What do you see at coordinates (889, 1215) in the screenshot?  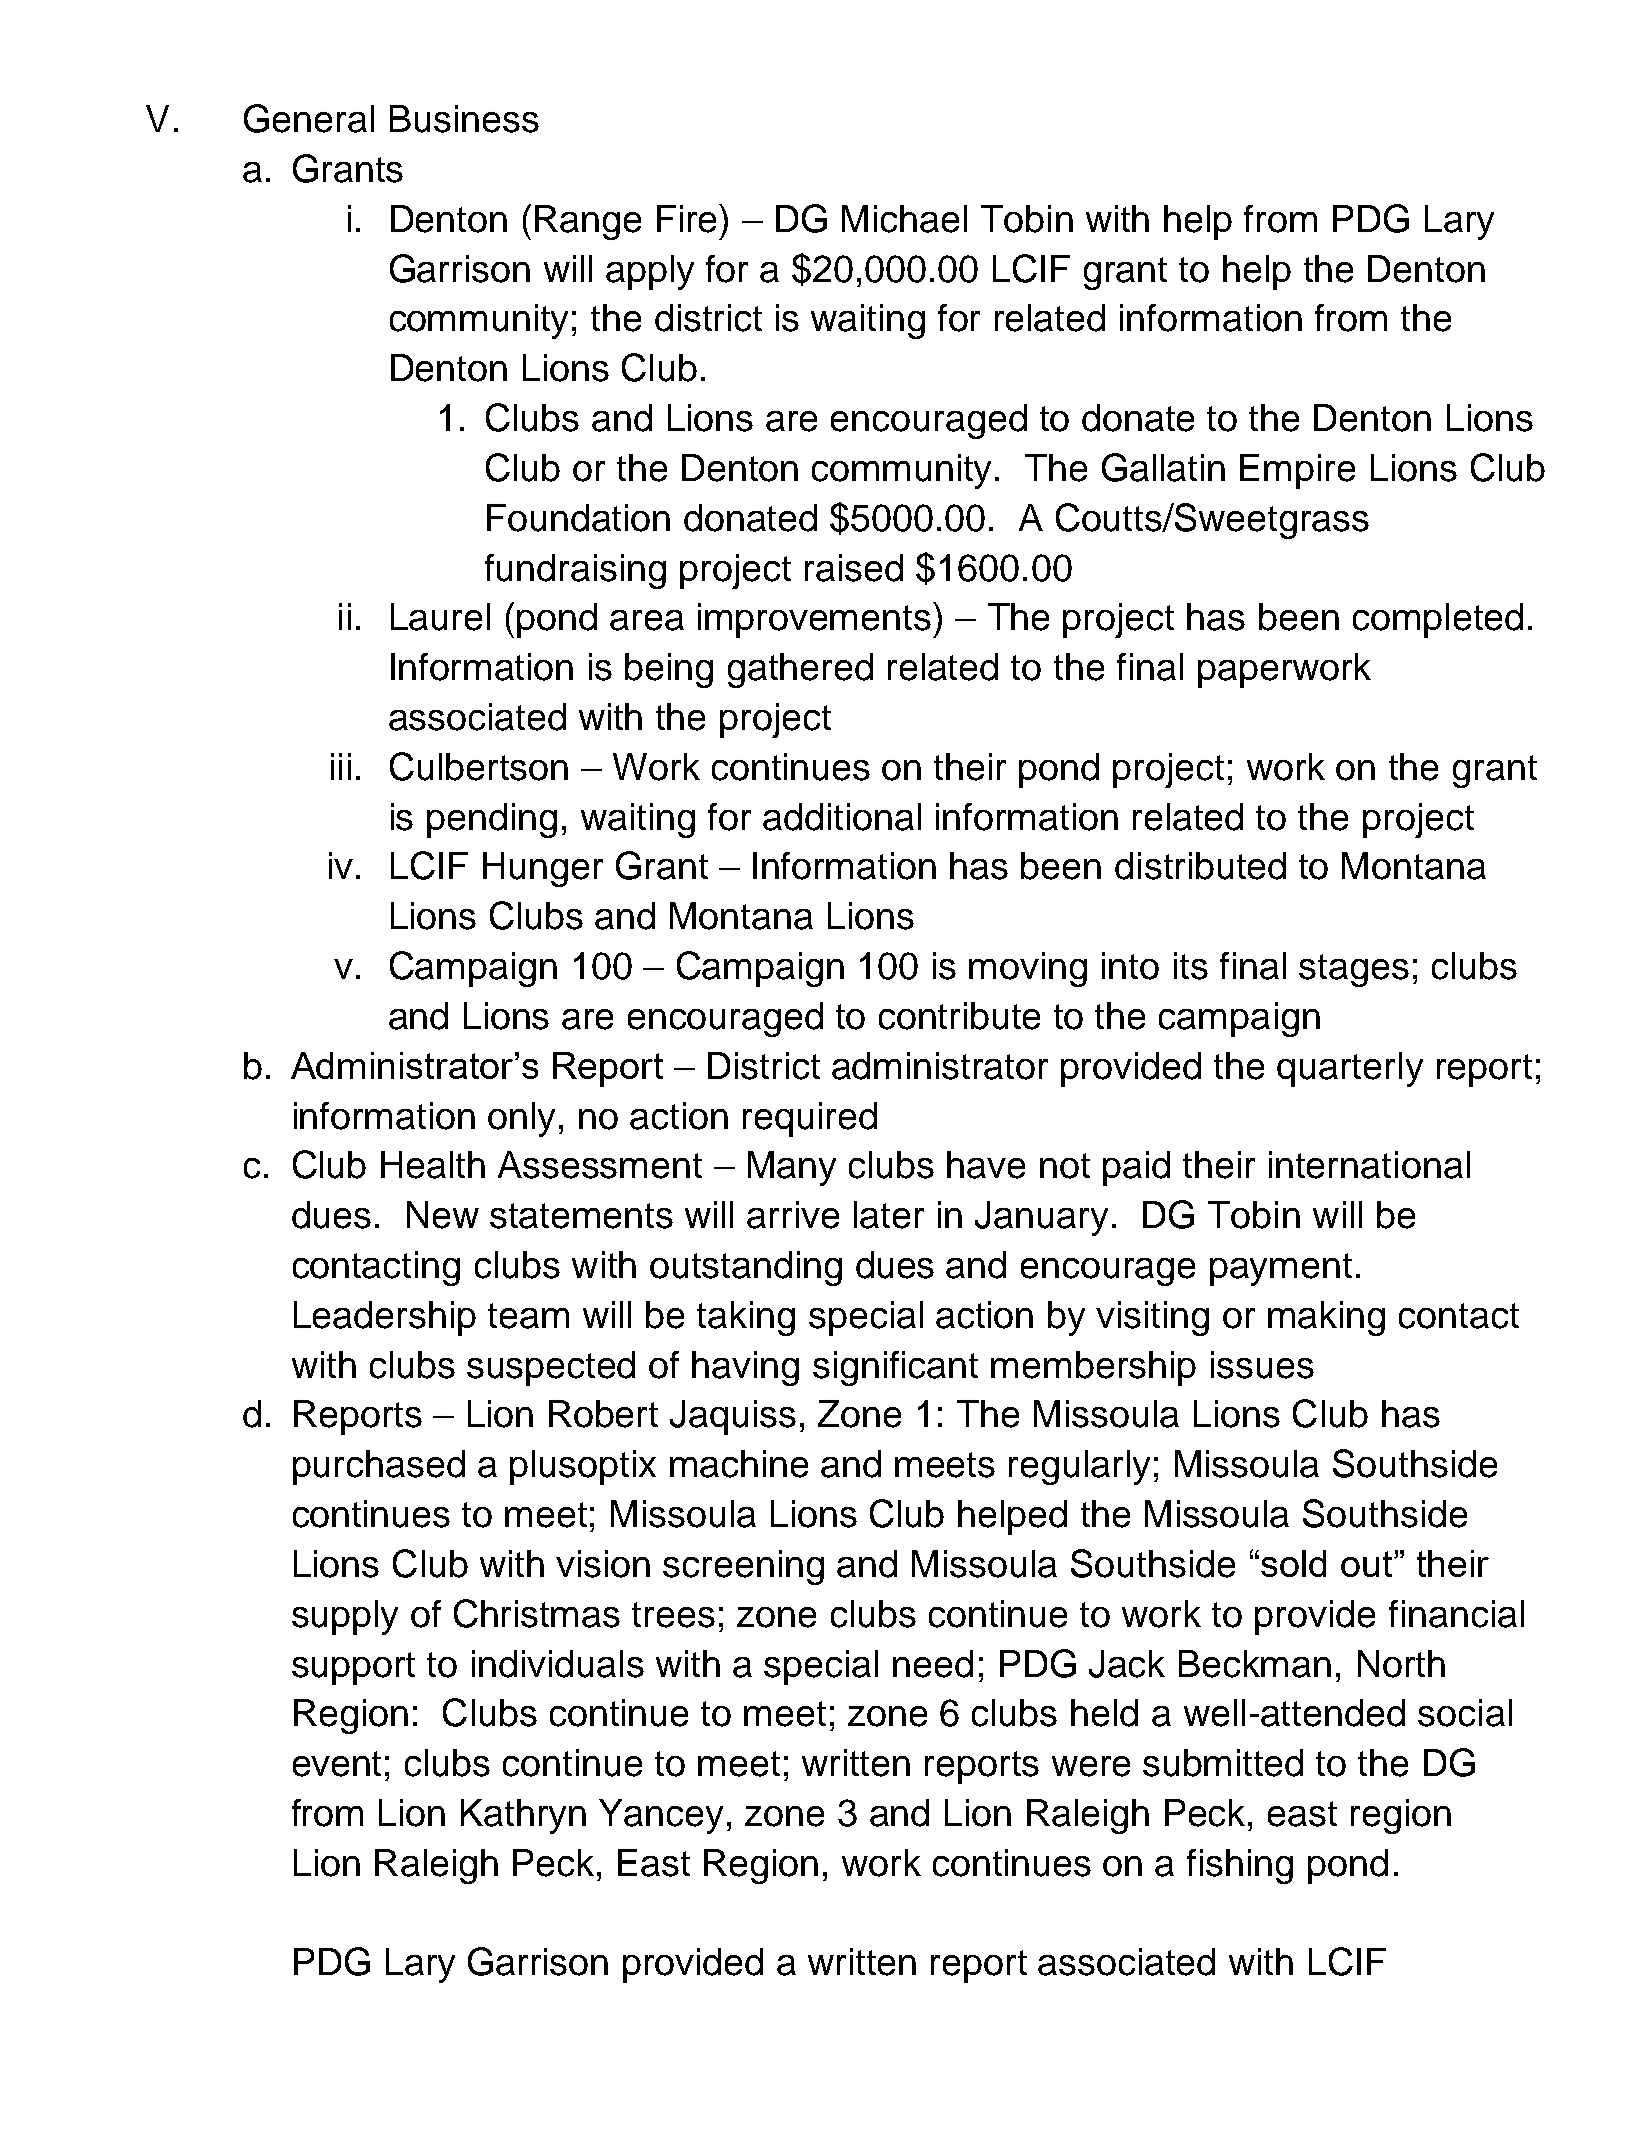 I see `later` at bounding box center [889, 1215].
